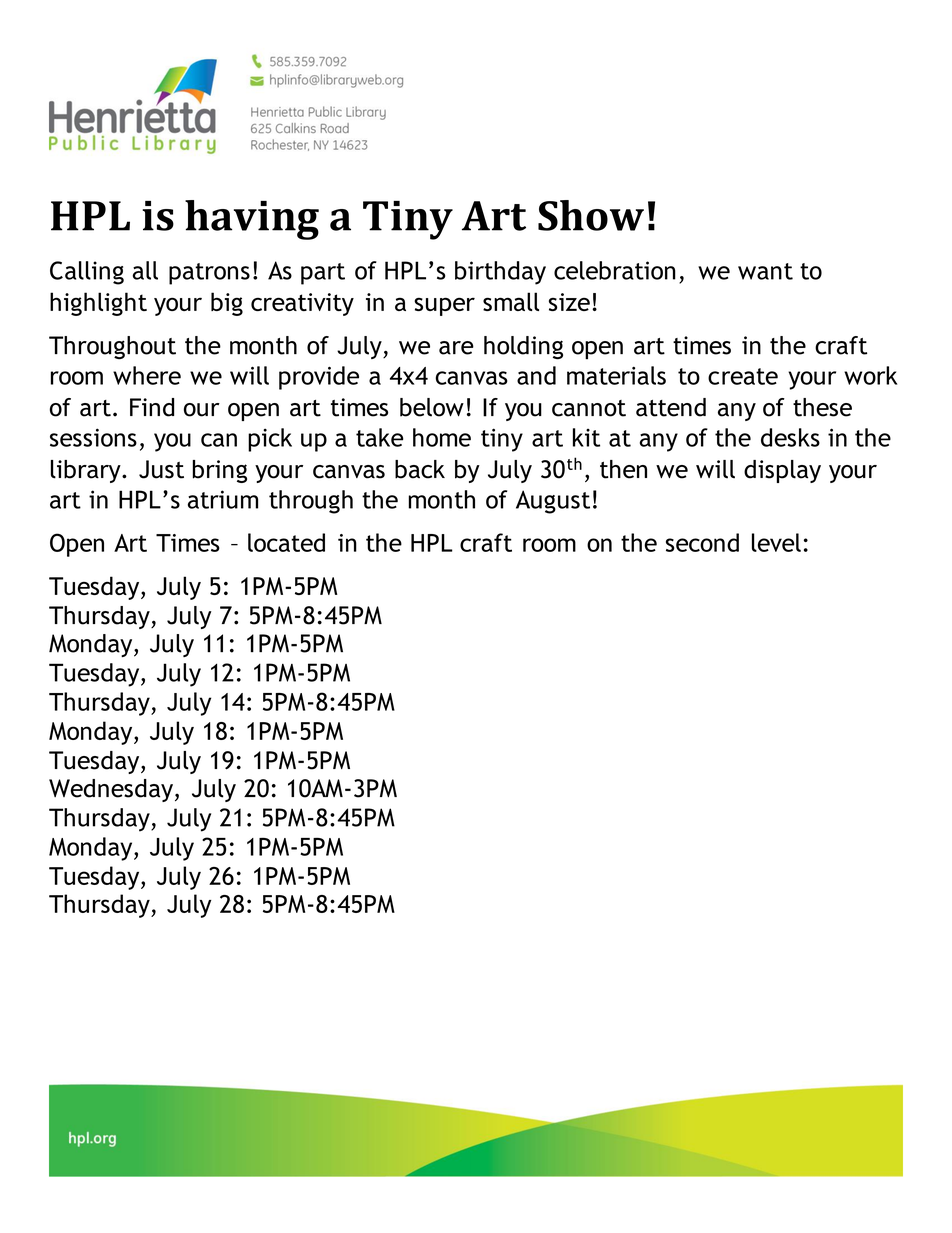  What do you see at coordinates (553, 502) in the document?
I see `August` at bounding box center [553, 502].
